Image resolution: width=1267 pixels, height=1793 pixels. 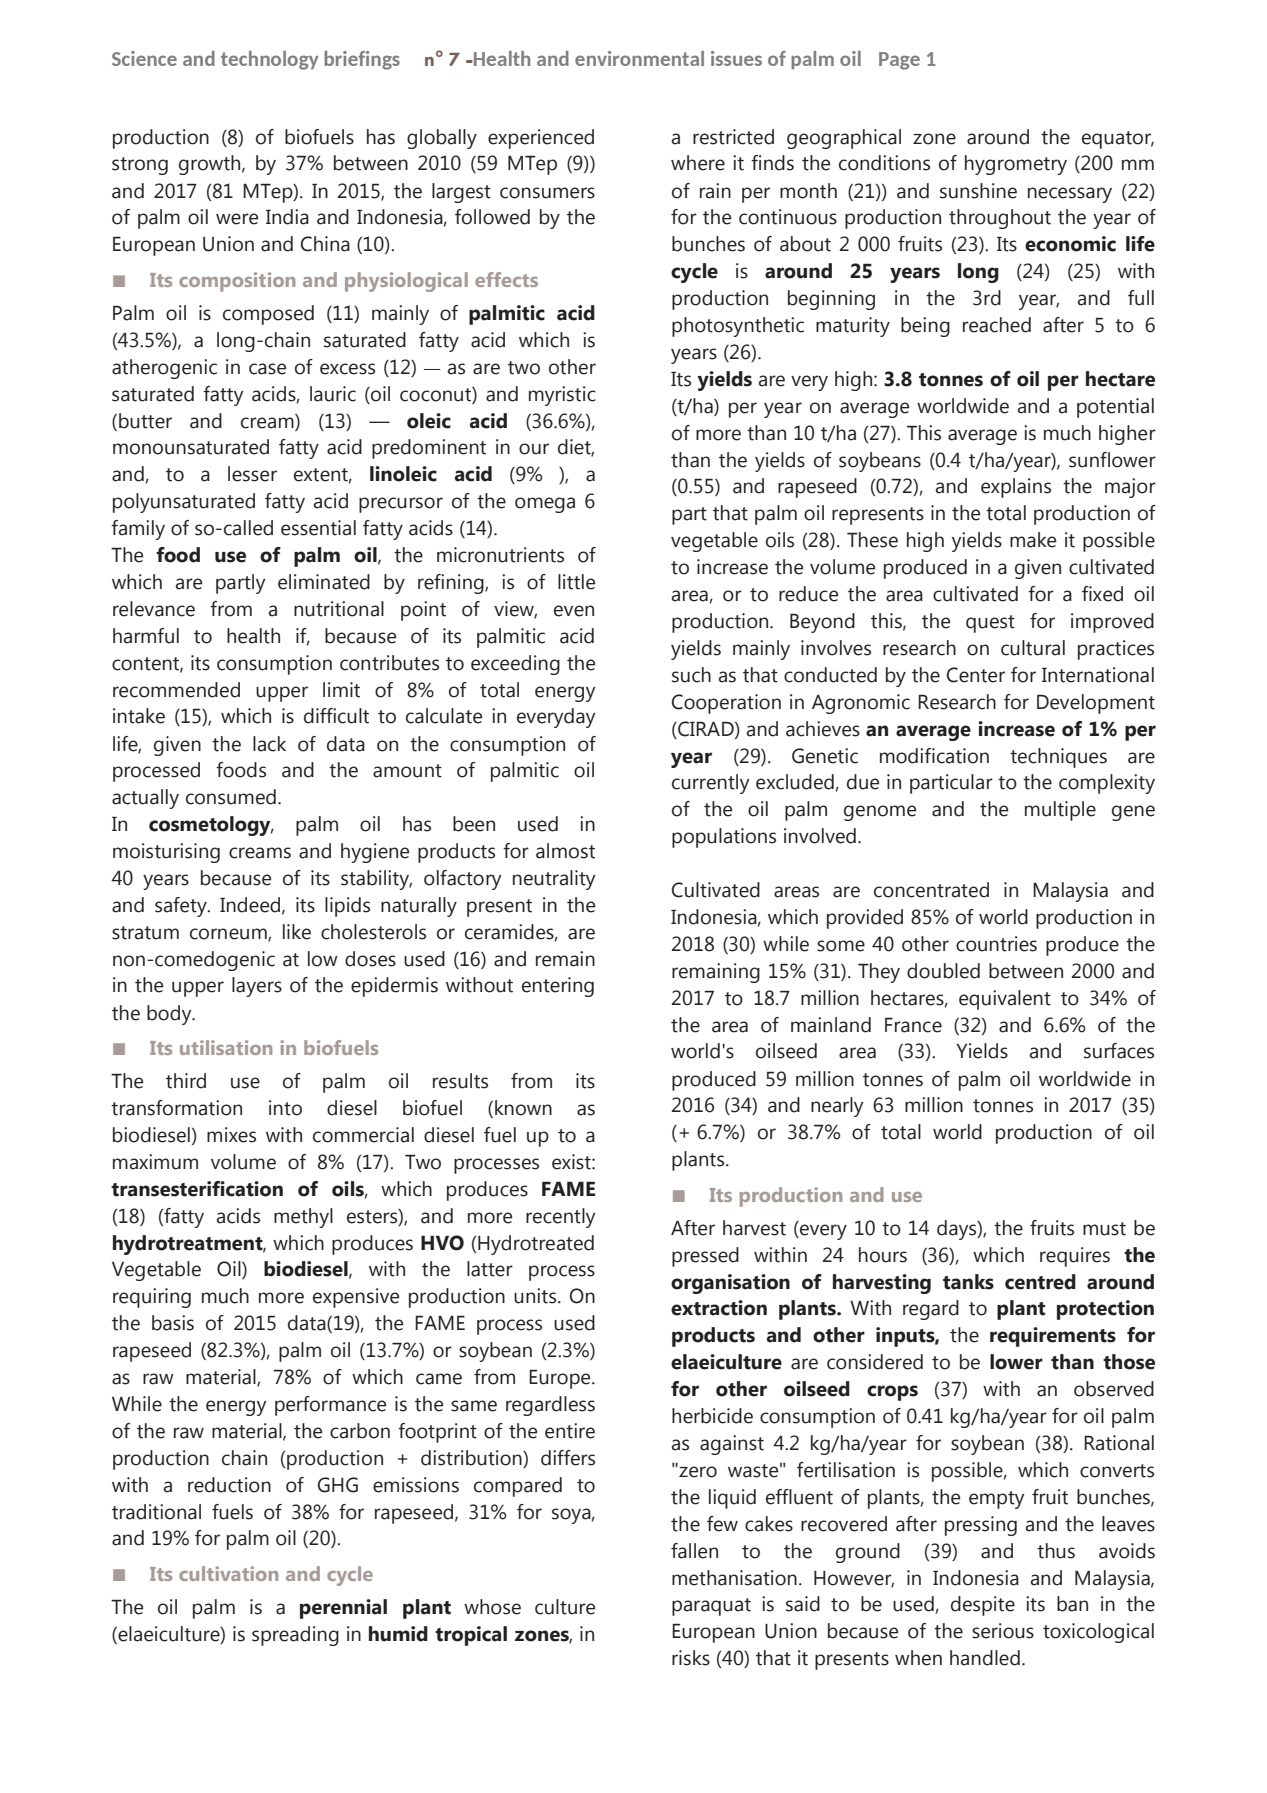 I want to click on Indeed, so click(x=251, y=905).
